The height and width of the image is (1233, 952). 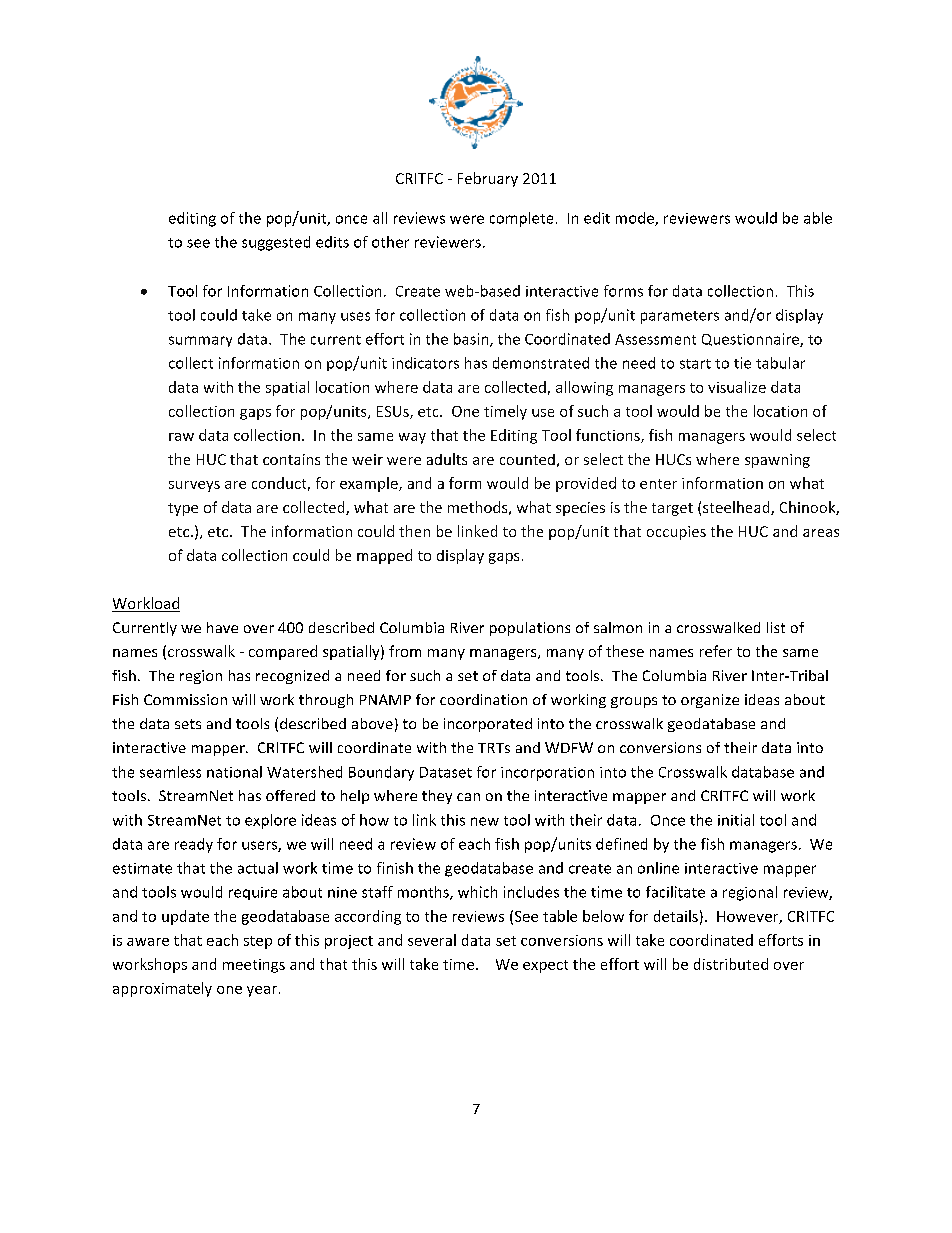 What do you see at coordinates (488, 179) in the image?
I see `February` at bounding box center [488, 179].
